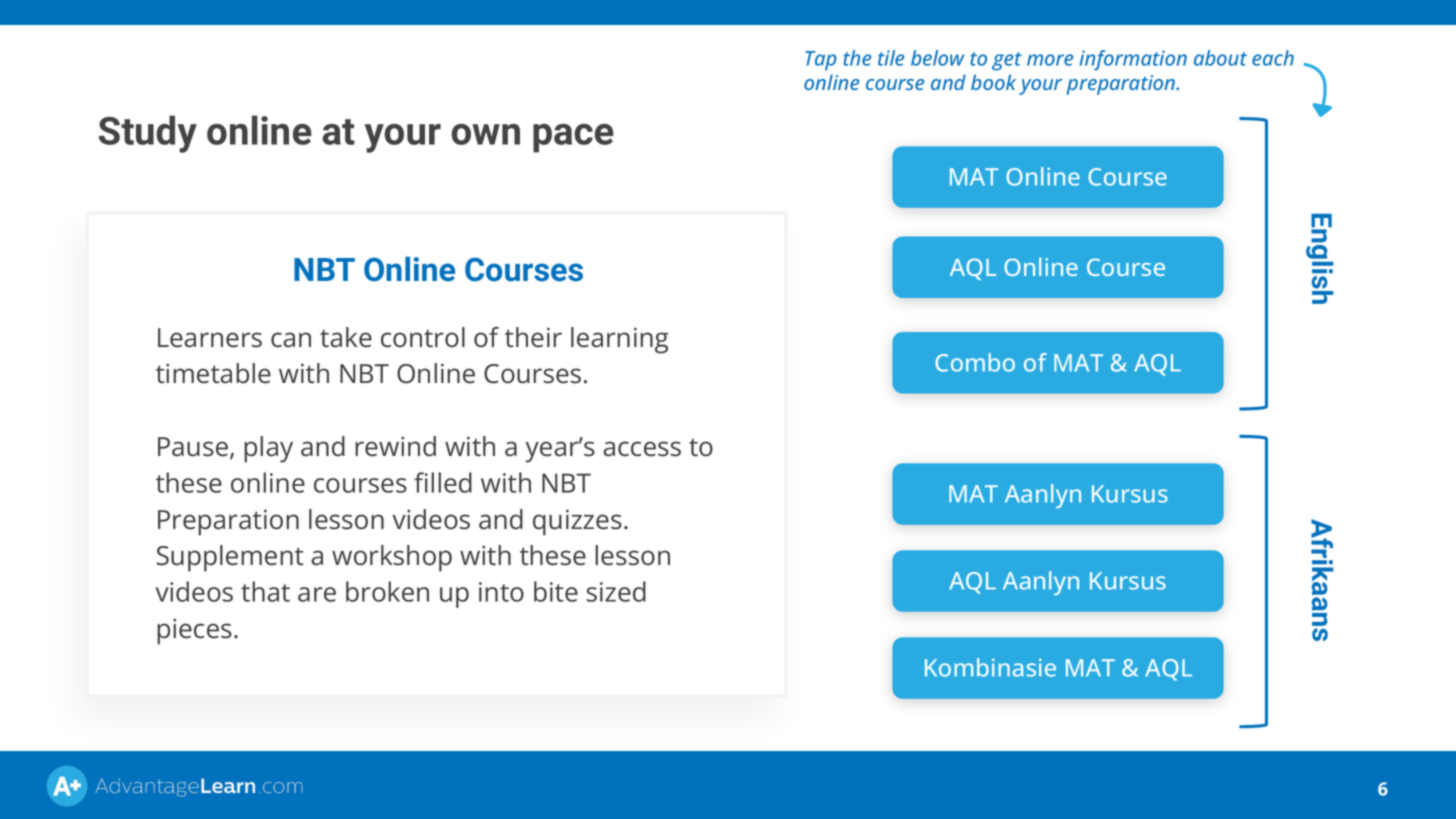 The image size is (1456, 819). What do you see at coordinates (148, 134) in the image?
I see `Study` at bounding box center [148, 134].
